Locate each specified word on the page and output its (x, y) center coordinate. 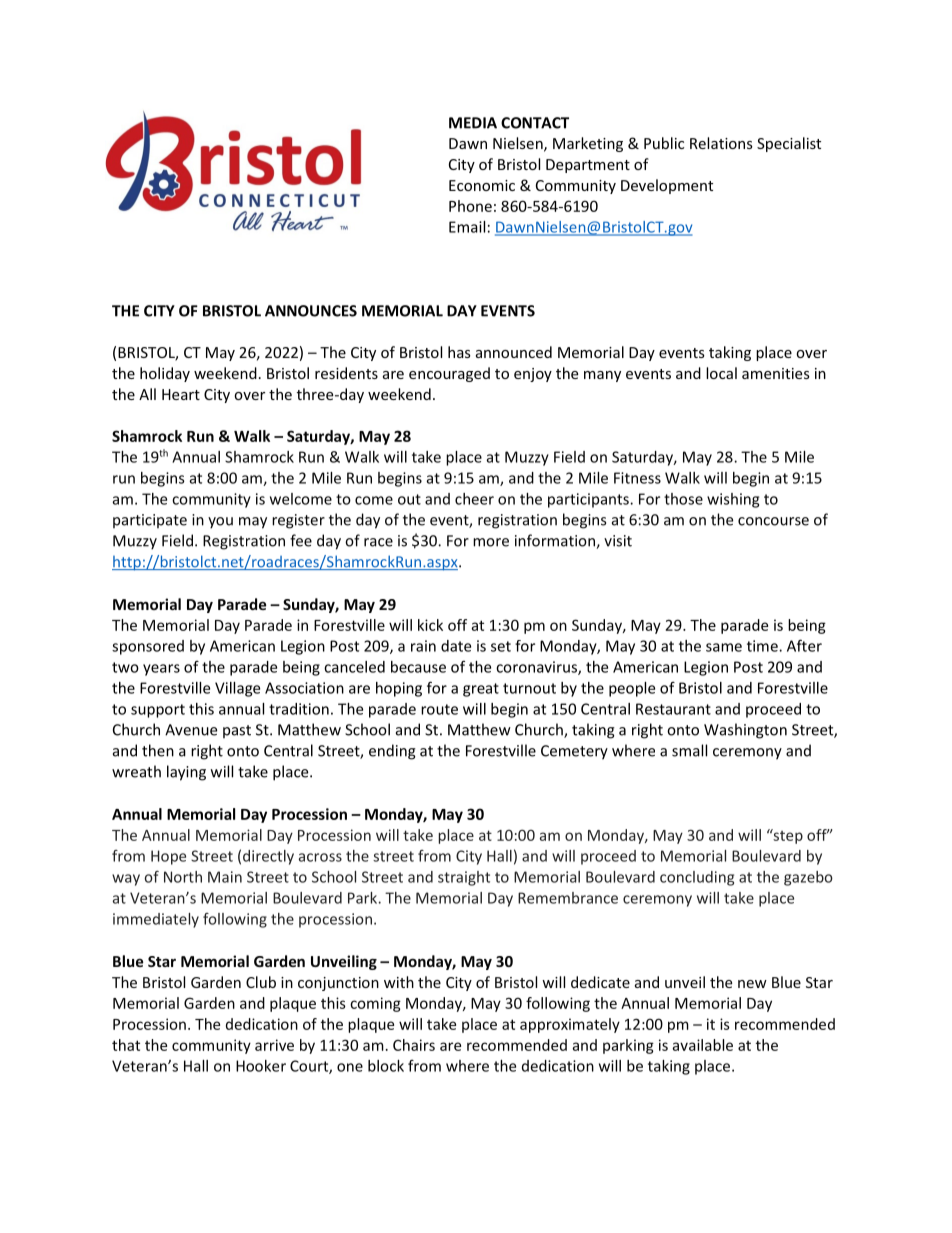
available (702, 1045)
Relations (721, 143)
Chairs (414, 1045)
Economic (482, 185)
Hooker (261, 1066)
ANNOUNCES (311, 311)
